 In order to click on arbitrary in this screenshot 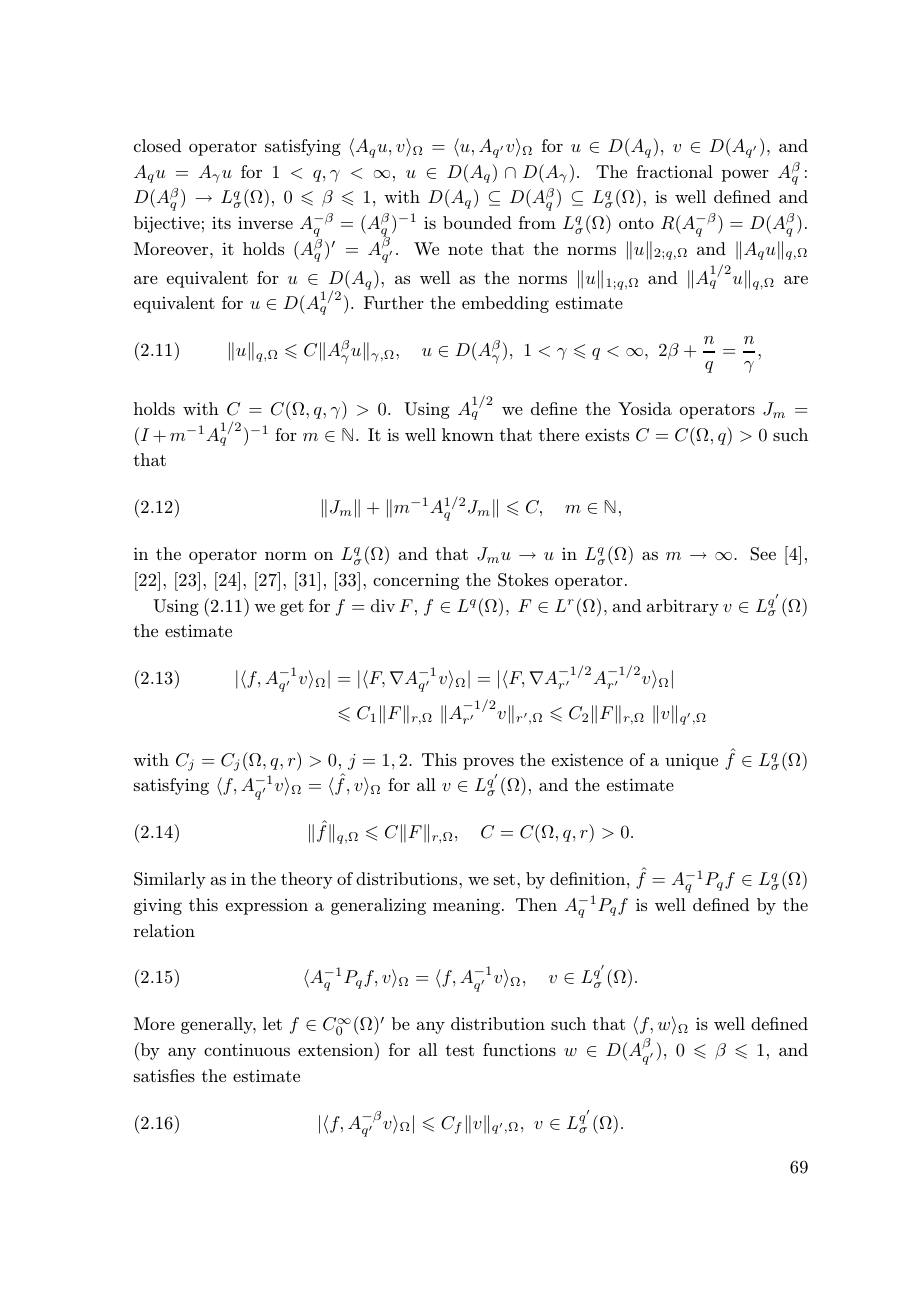, I will do `click(683, 607)`.
